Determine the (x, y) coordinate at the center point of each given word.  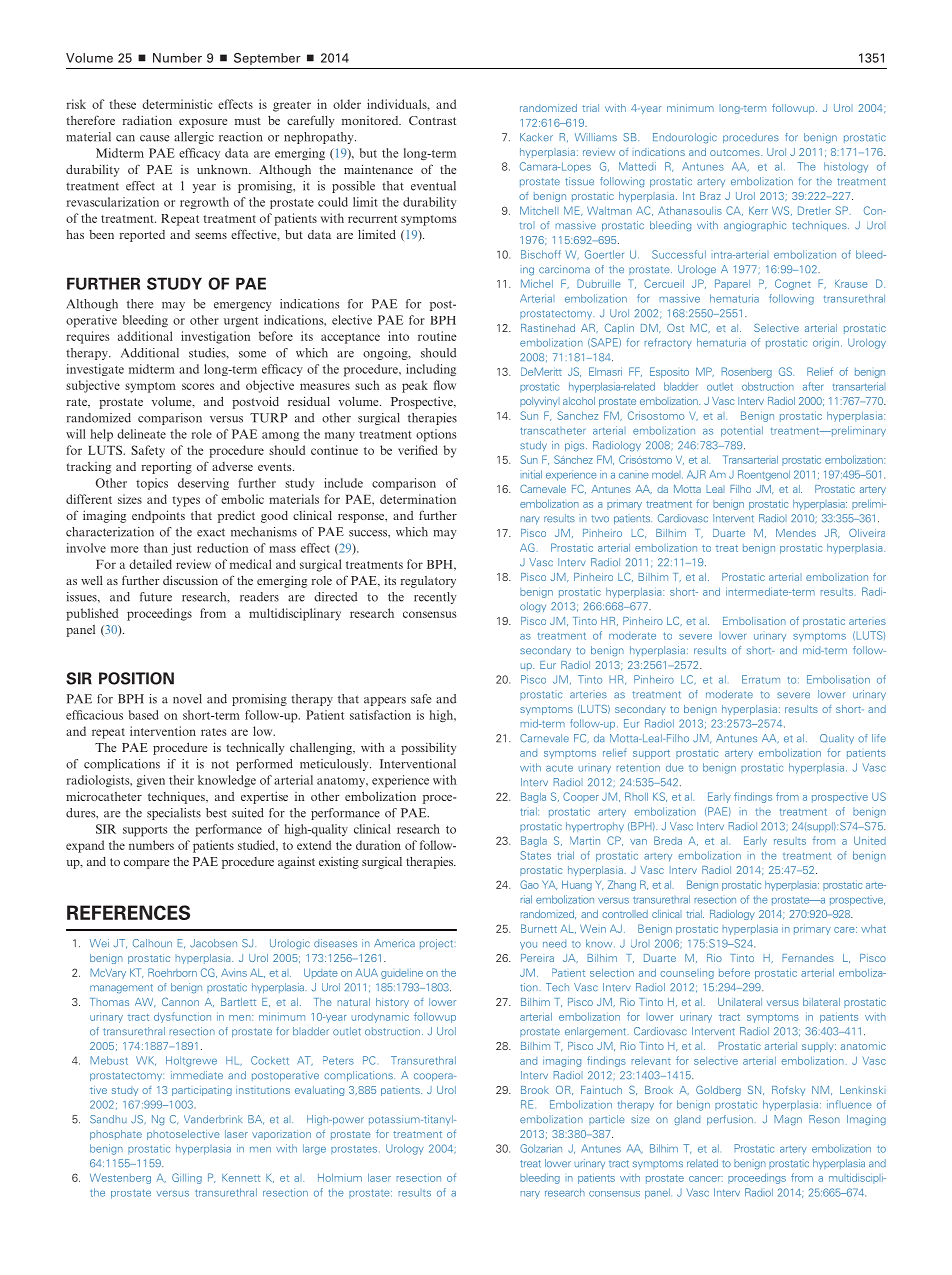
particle (607, 1120)
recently (435, 598)
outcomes (736, 152)
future (156, 597)
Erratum (761, 679)
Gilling (187, 1178)
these (122, 104)
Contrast (432, 120)
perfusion (730, 1120)
